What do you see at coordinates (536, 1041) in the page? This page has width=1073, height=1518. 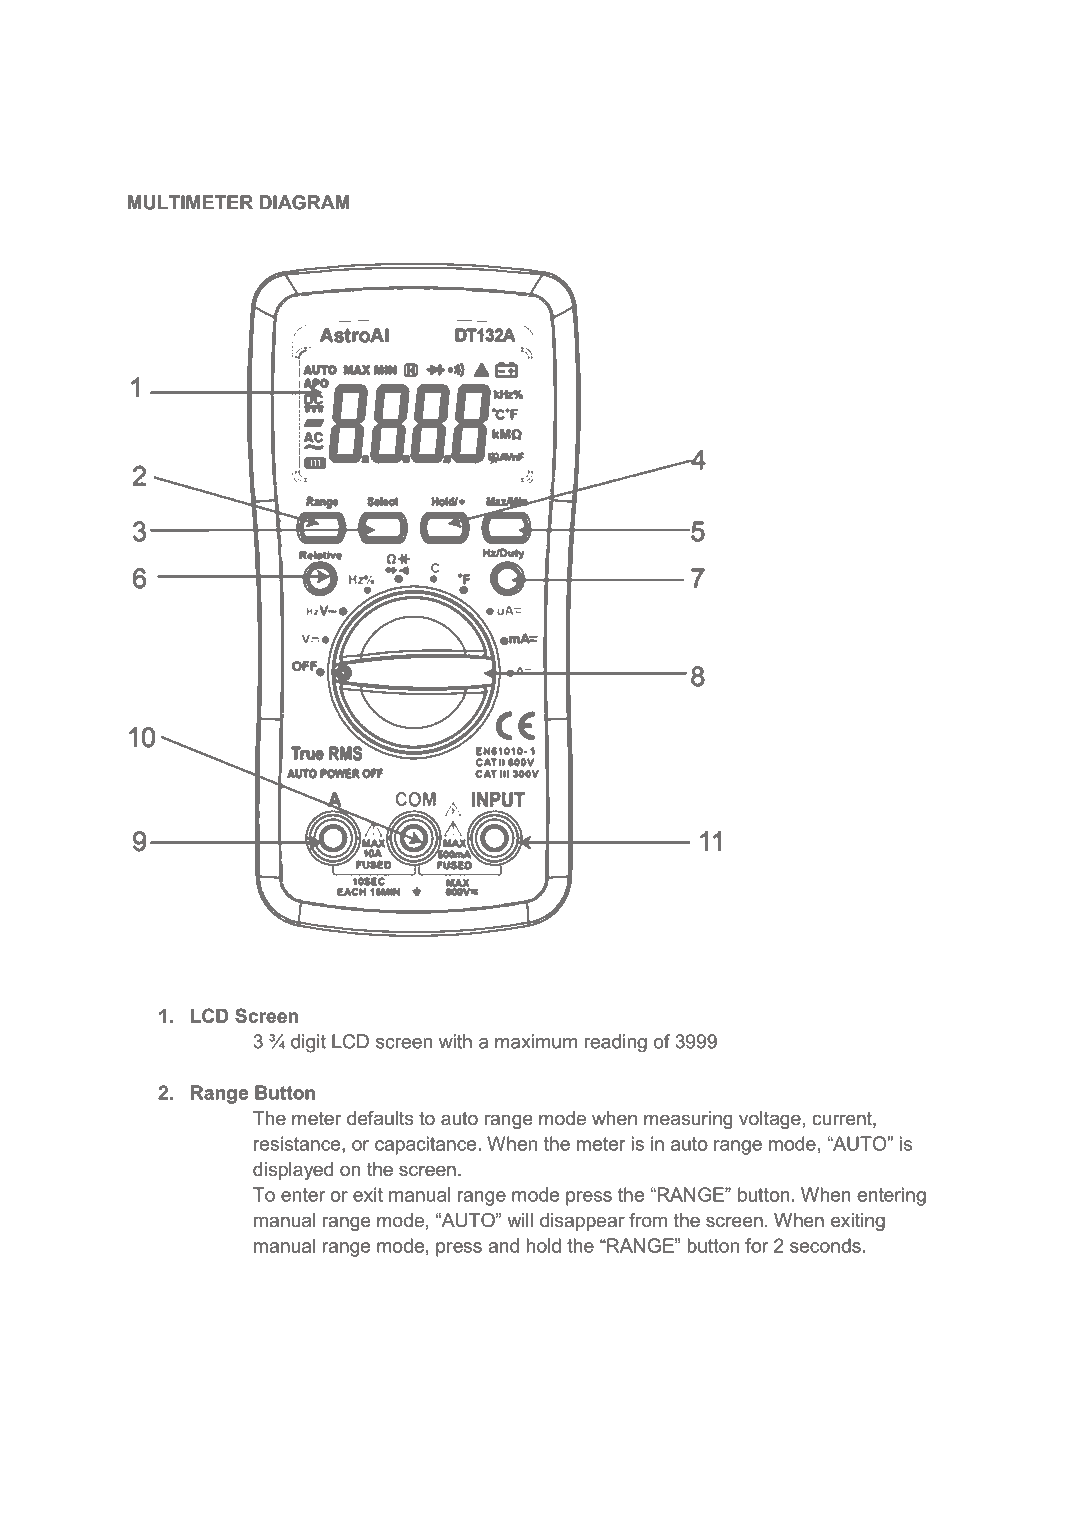 I see `maximum` at bounding box center [536, 1041].
